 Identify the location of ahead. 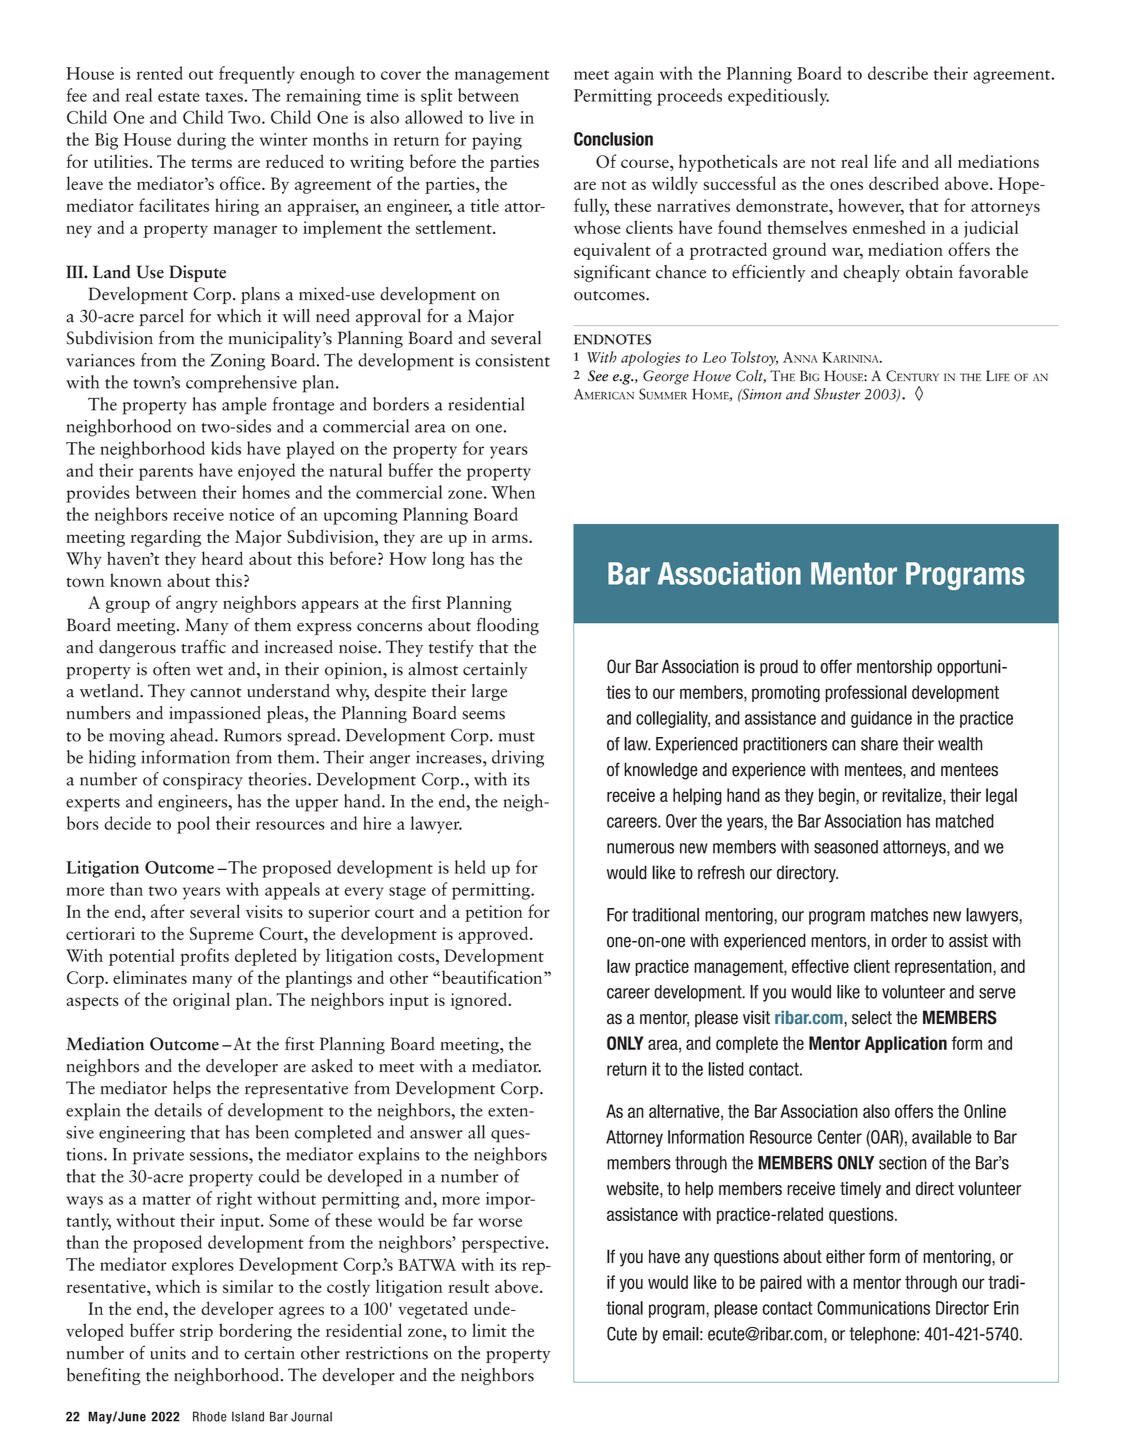
(193, 735).
